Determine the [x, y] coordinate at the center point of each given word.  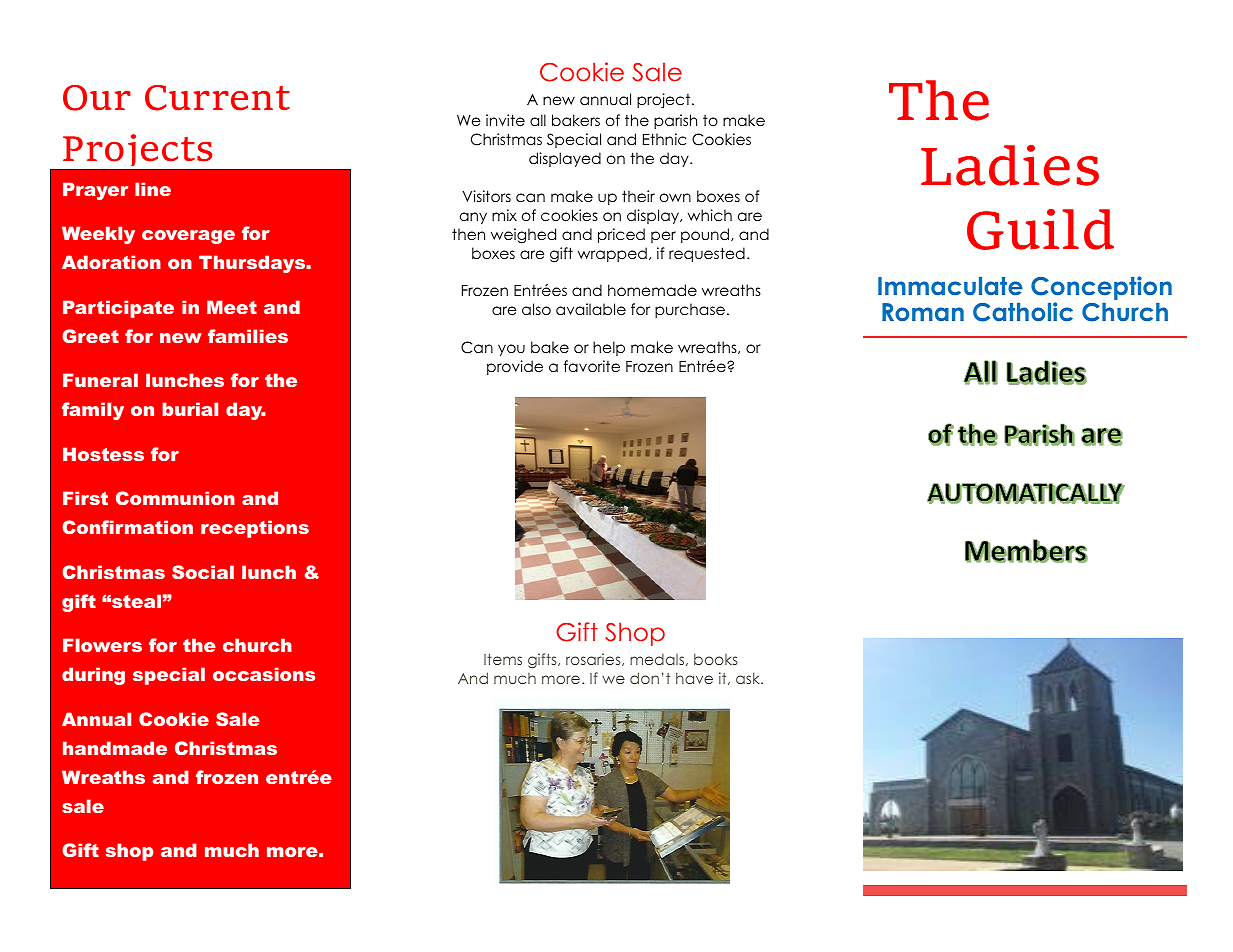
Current [217, 98]
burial [190, 409]
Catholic [1023, 312]
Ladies [1010, 165]
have [694, 678]
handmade [115, 748]
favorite [592, 366]
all [538, 120]
